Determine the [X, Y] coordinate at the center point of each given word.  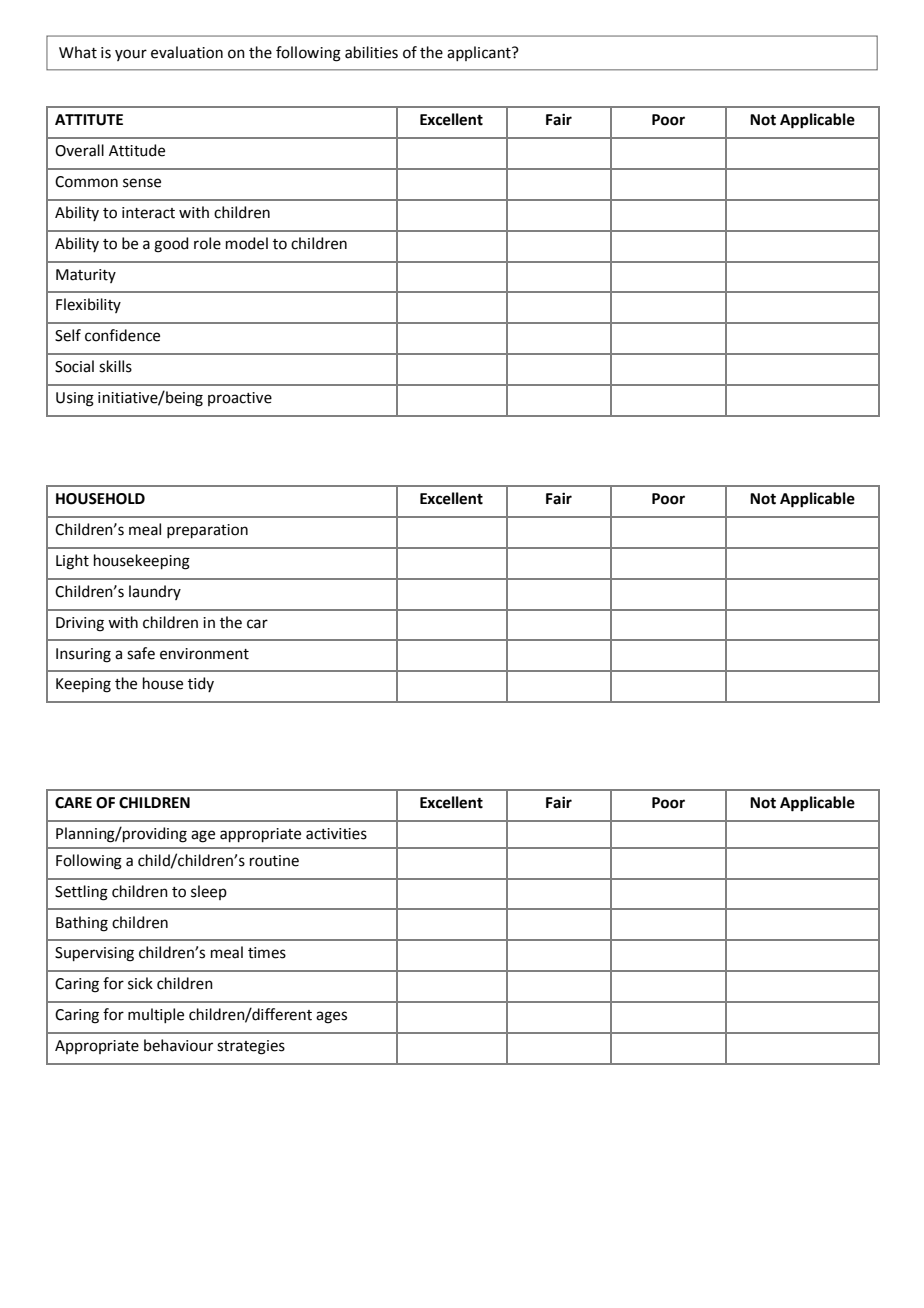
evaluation [187, 52]
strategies [251, 1047]
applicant [480, 53]
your [131, 55]
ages [331, 1017]
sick [140, 983]
